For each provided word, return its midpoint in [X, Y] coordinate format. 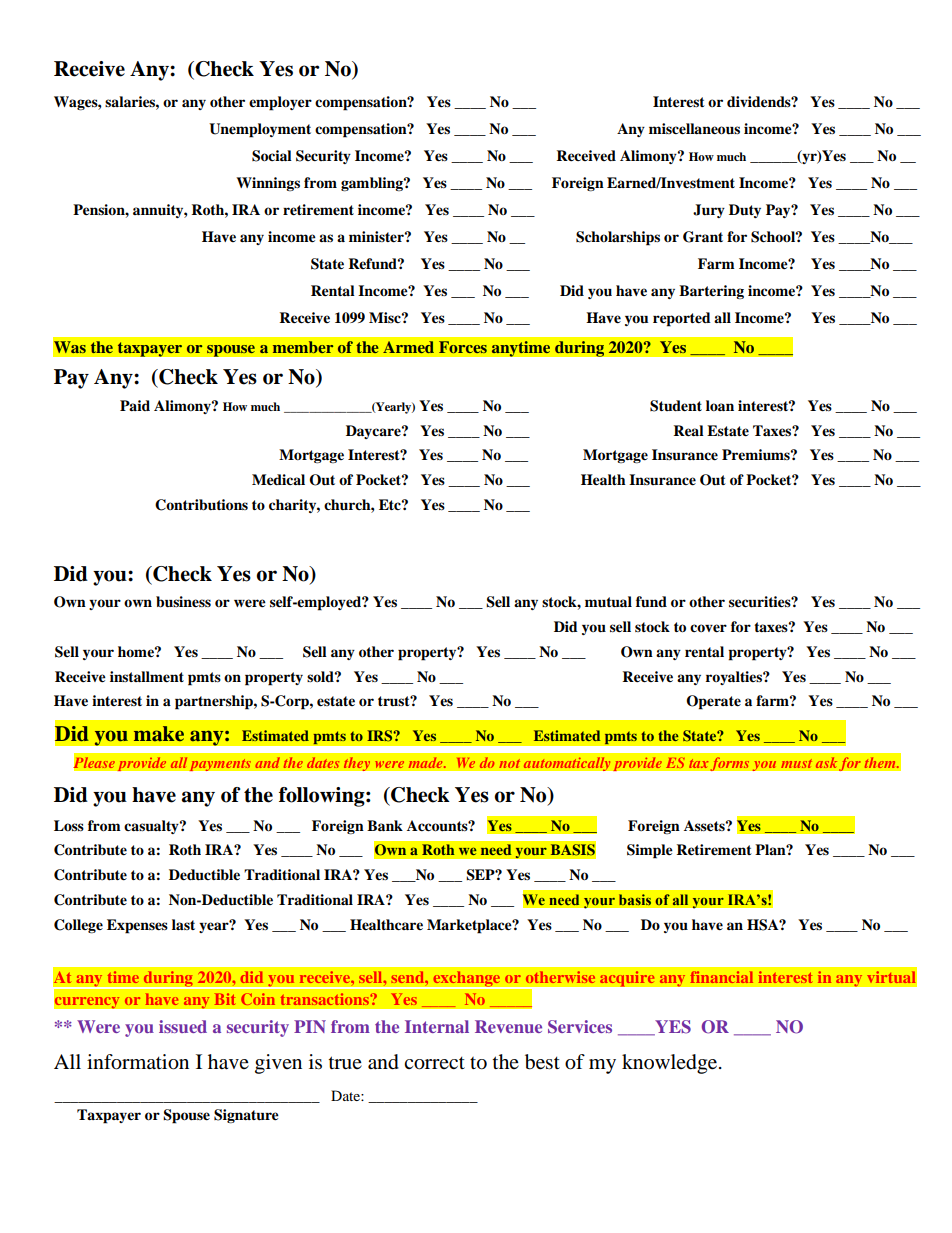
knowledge [671, 1064]
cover [708, 628]
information [138, 1062]
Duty [745, 211]
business [183, 602]
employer [280, 103]
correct [434, 1063]
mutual [608, 602]
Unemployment [260, 130]
